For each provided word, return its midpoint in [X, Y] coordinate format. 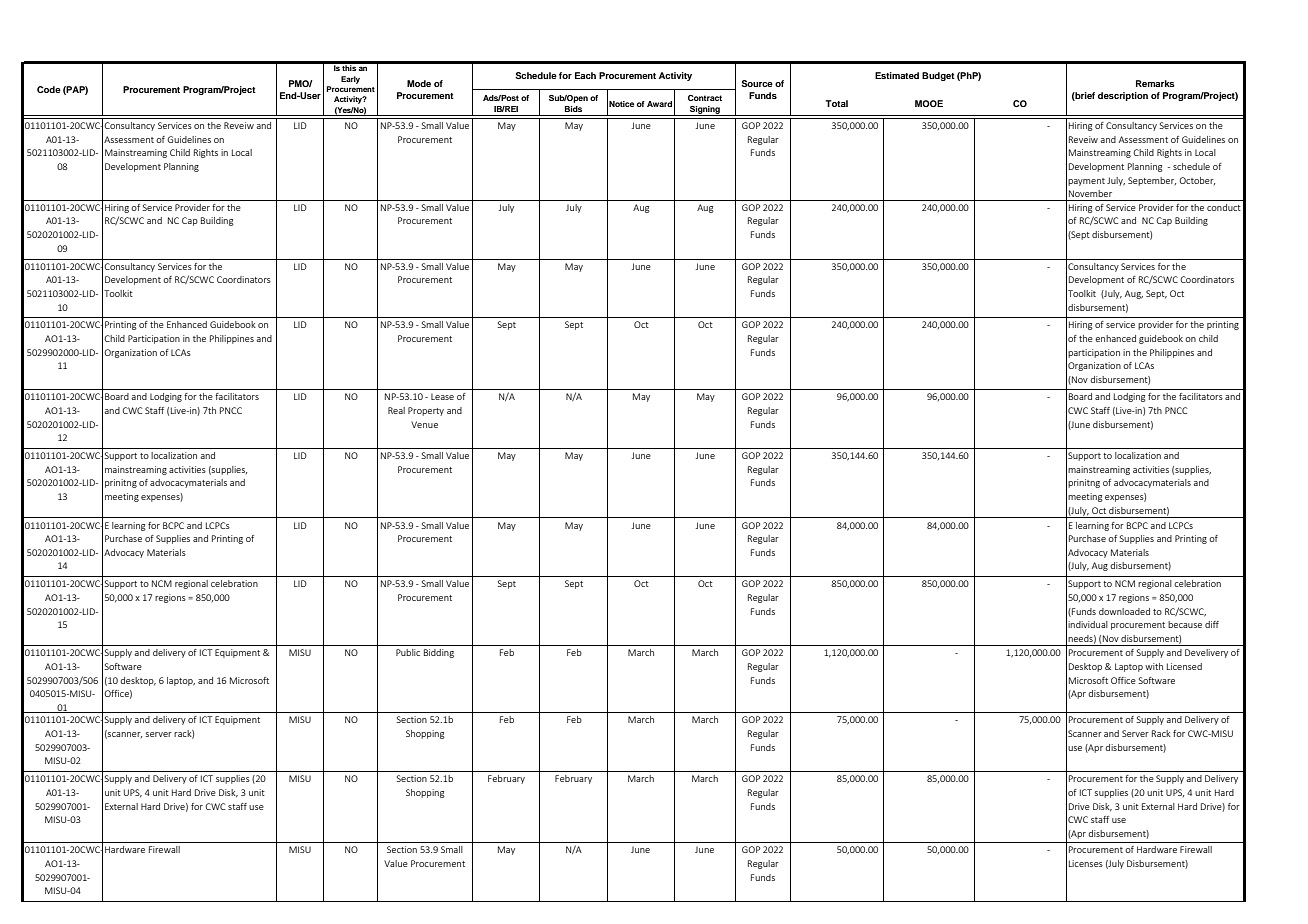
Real [396, 410]
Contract [705, 98]
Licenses [1086, 863]
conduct [1224, 207]
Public [408, 652]
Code [49, 89]
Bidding [439, 653]
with [1154, 666]
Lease [442, 397]
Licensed [1184, 666]
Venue [424, 424]
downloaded [1124, 611]
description [1123, 96]
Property [426, 411]
